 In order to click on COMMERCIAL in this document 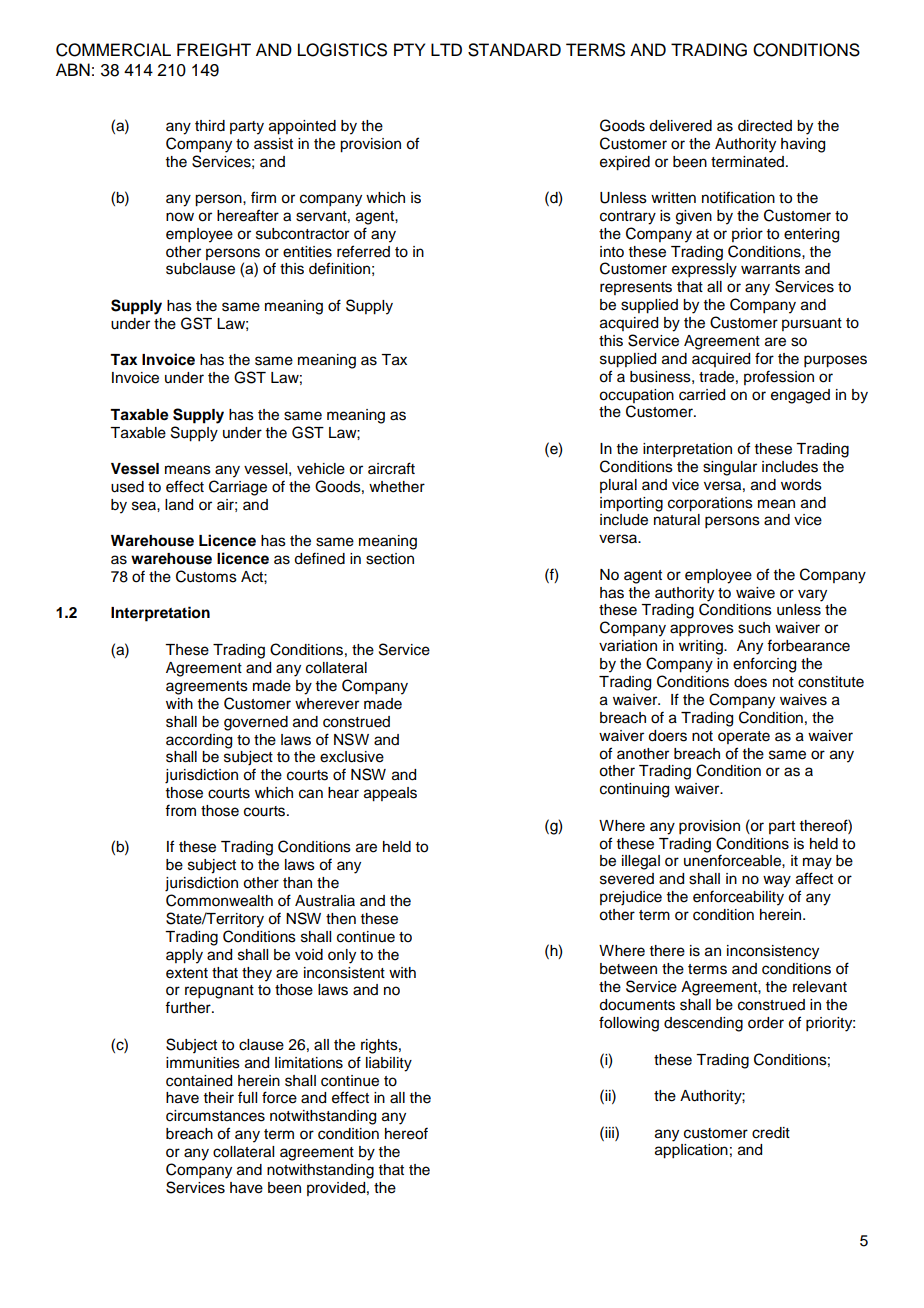, I will do `click(113, 50)`.
